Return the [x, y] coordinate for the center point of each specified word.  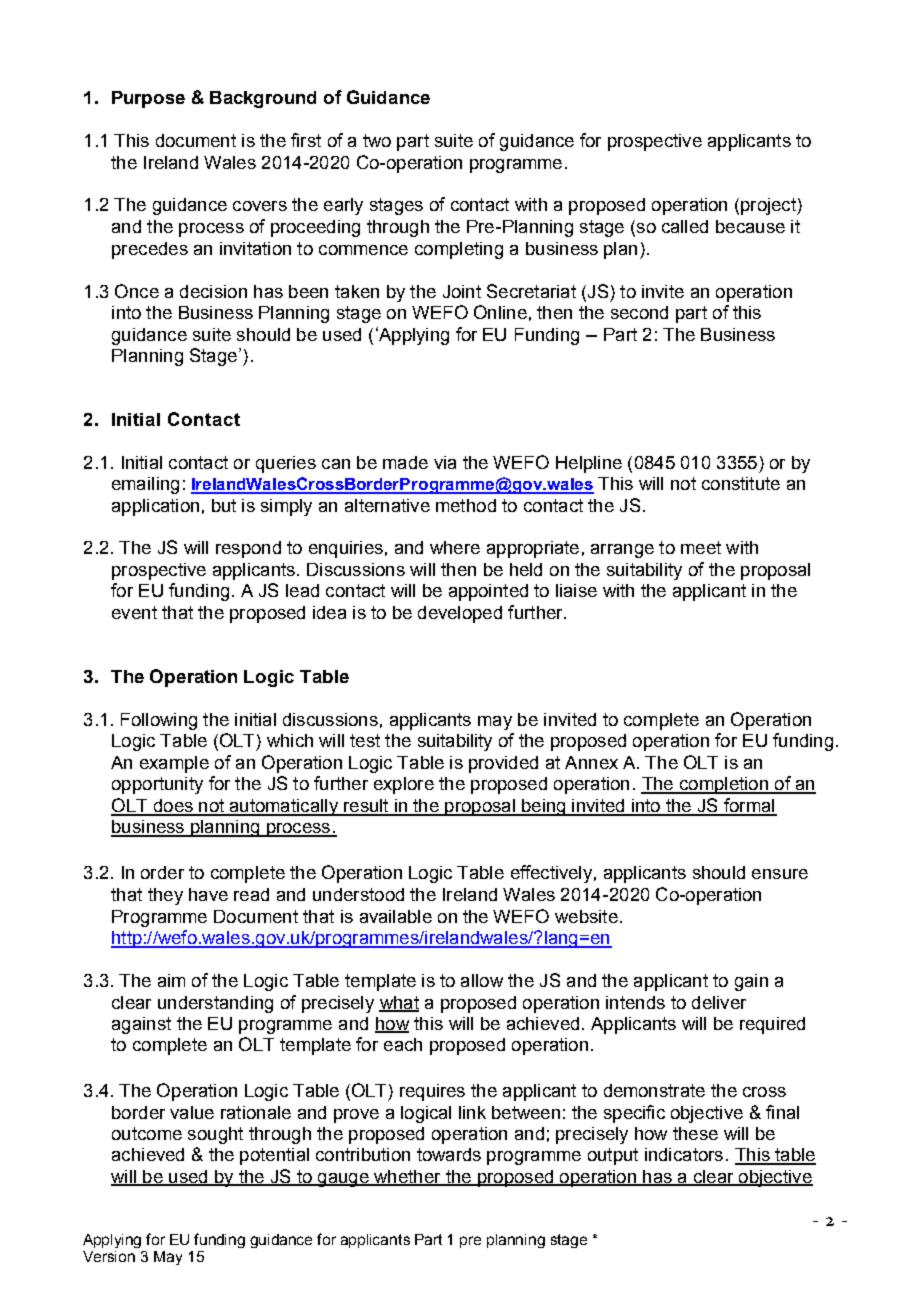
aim [171, 980]
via [445, 462]
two [377, 140]
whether [407, 1177]
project [769, 206]
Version [109, 1256]
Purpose [148, 99]
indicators [684, 1154]
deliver [719, 1002]
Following [159, 721]
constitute [741, 483]
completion [723, 785]
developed [460, 614]
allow [482, 980]
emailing [145, 485]
